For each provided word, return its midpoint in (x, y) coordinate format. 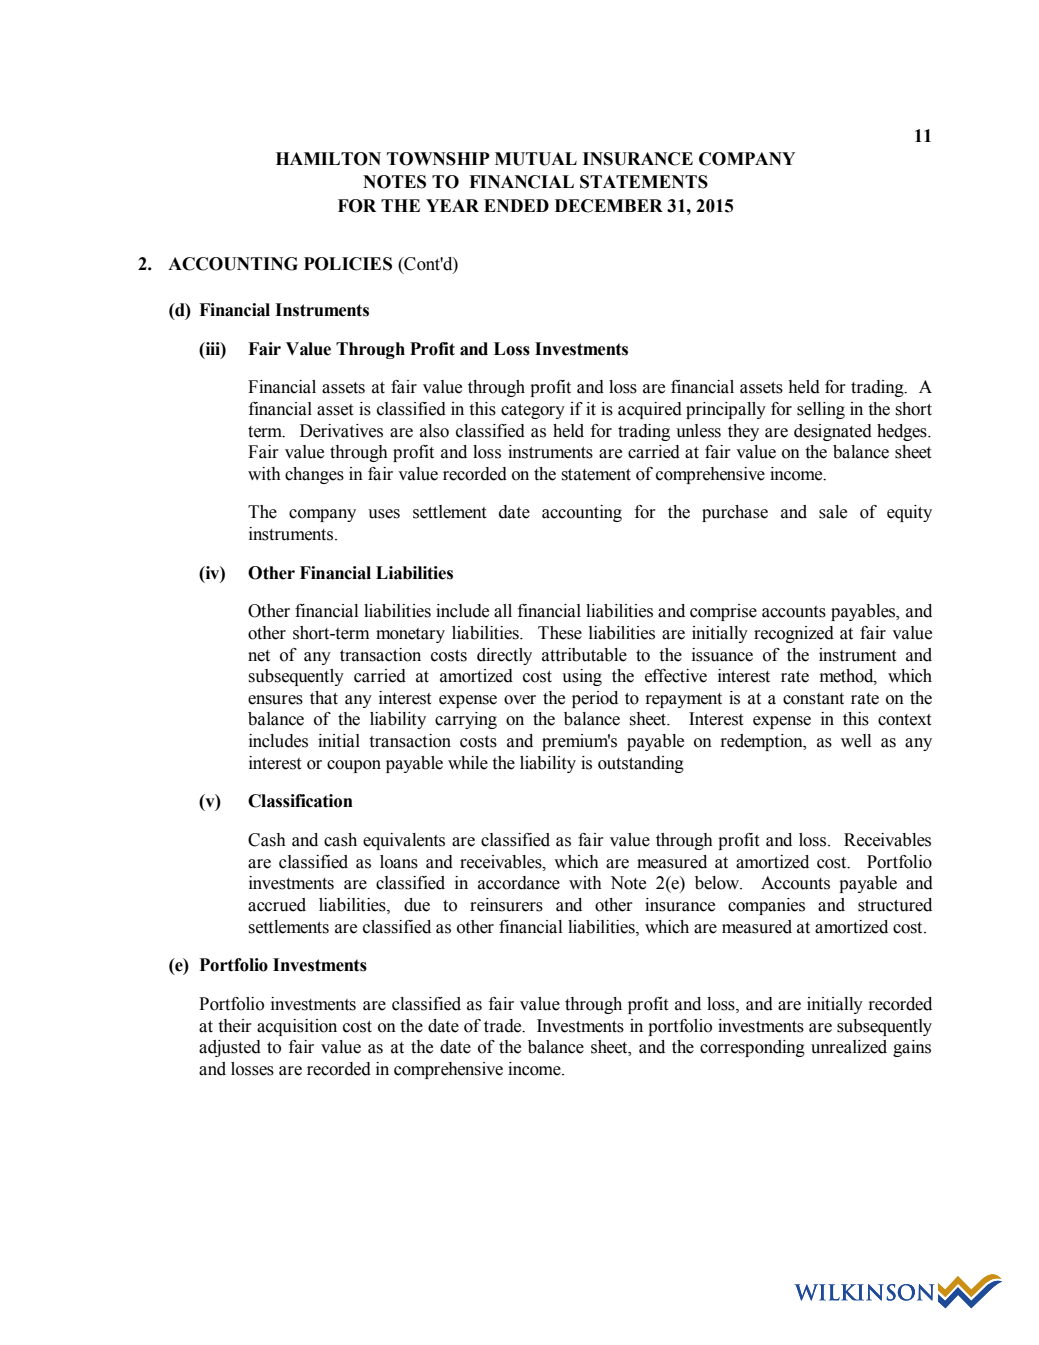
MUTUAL (536, 159)
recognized (794, 634)
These (560, 633)
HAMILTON (328, 159)
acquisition (297, 1027)
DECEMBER (609, 206)
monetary (410, 635)
